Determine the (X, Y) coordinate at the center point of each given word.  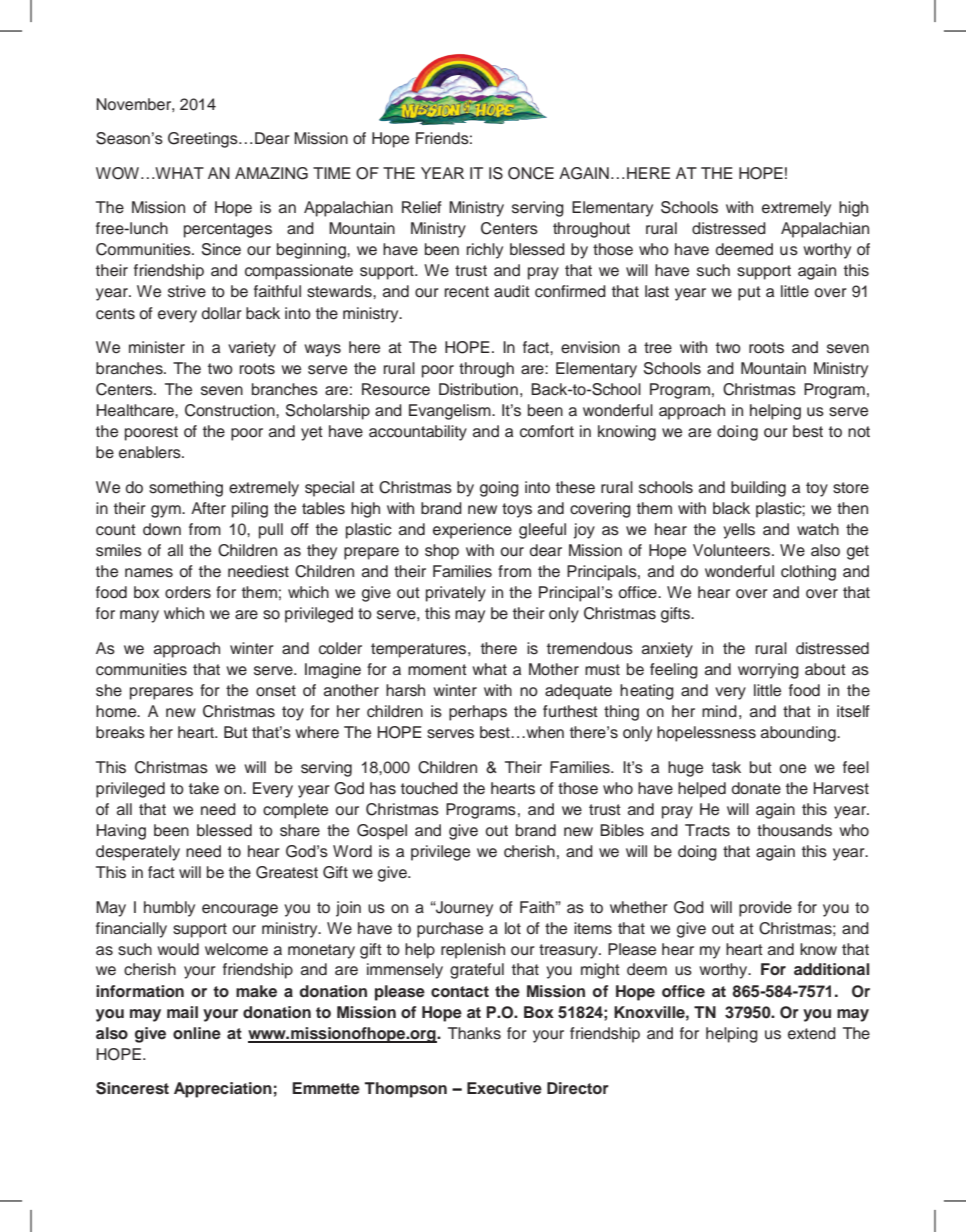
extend (812, 1033)
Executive (504, 1088)
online (197, 1033)
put (749, 293)
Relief (422, 207)
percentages (228, 230)
